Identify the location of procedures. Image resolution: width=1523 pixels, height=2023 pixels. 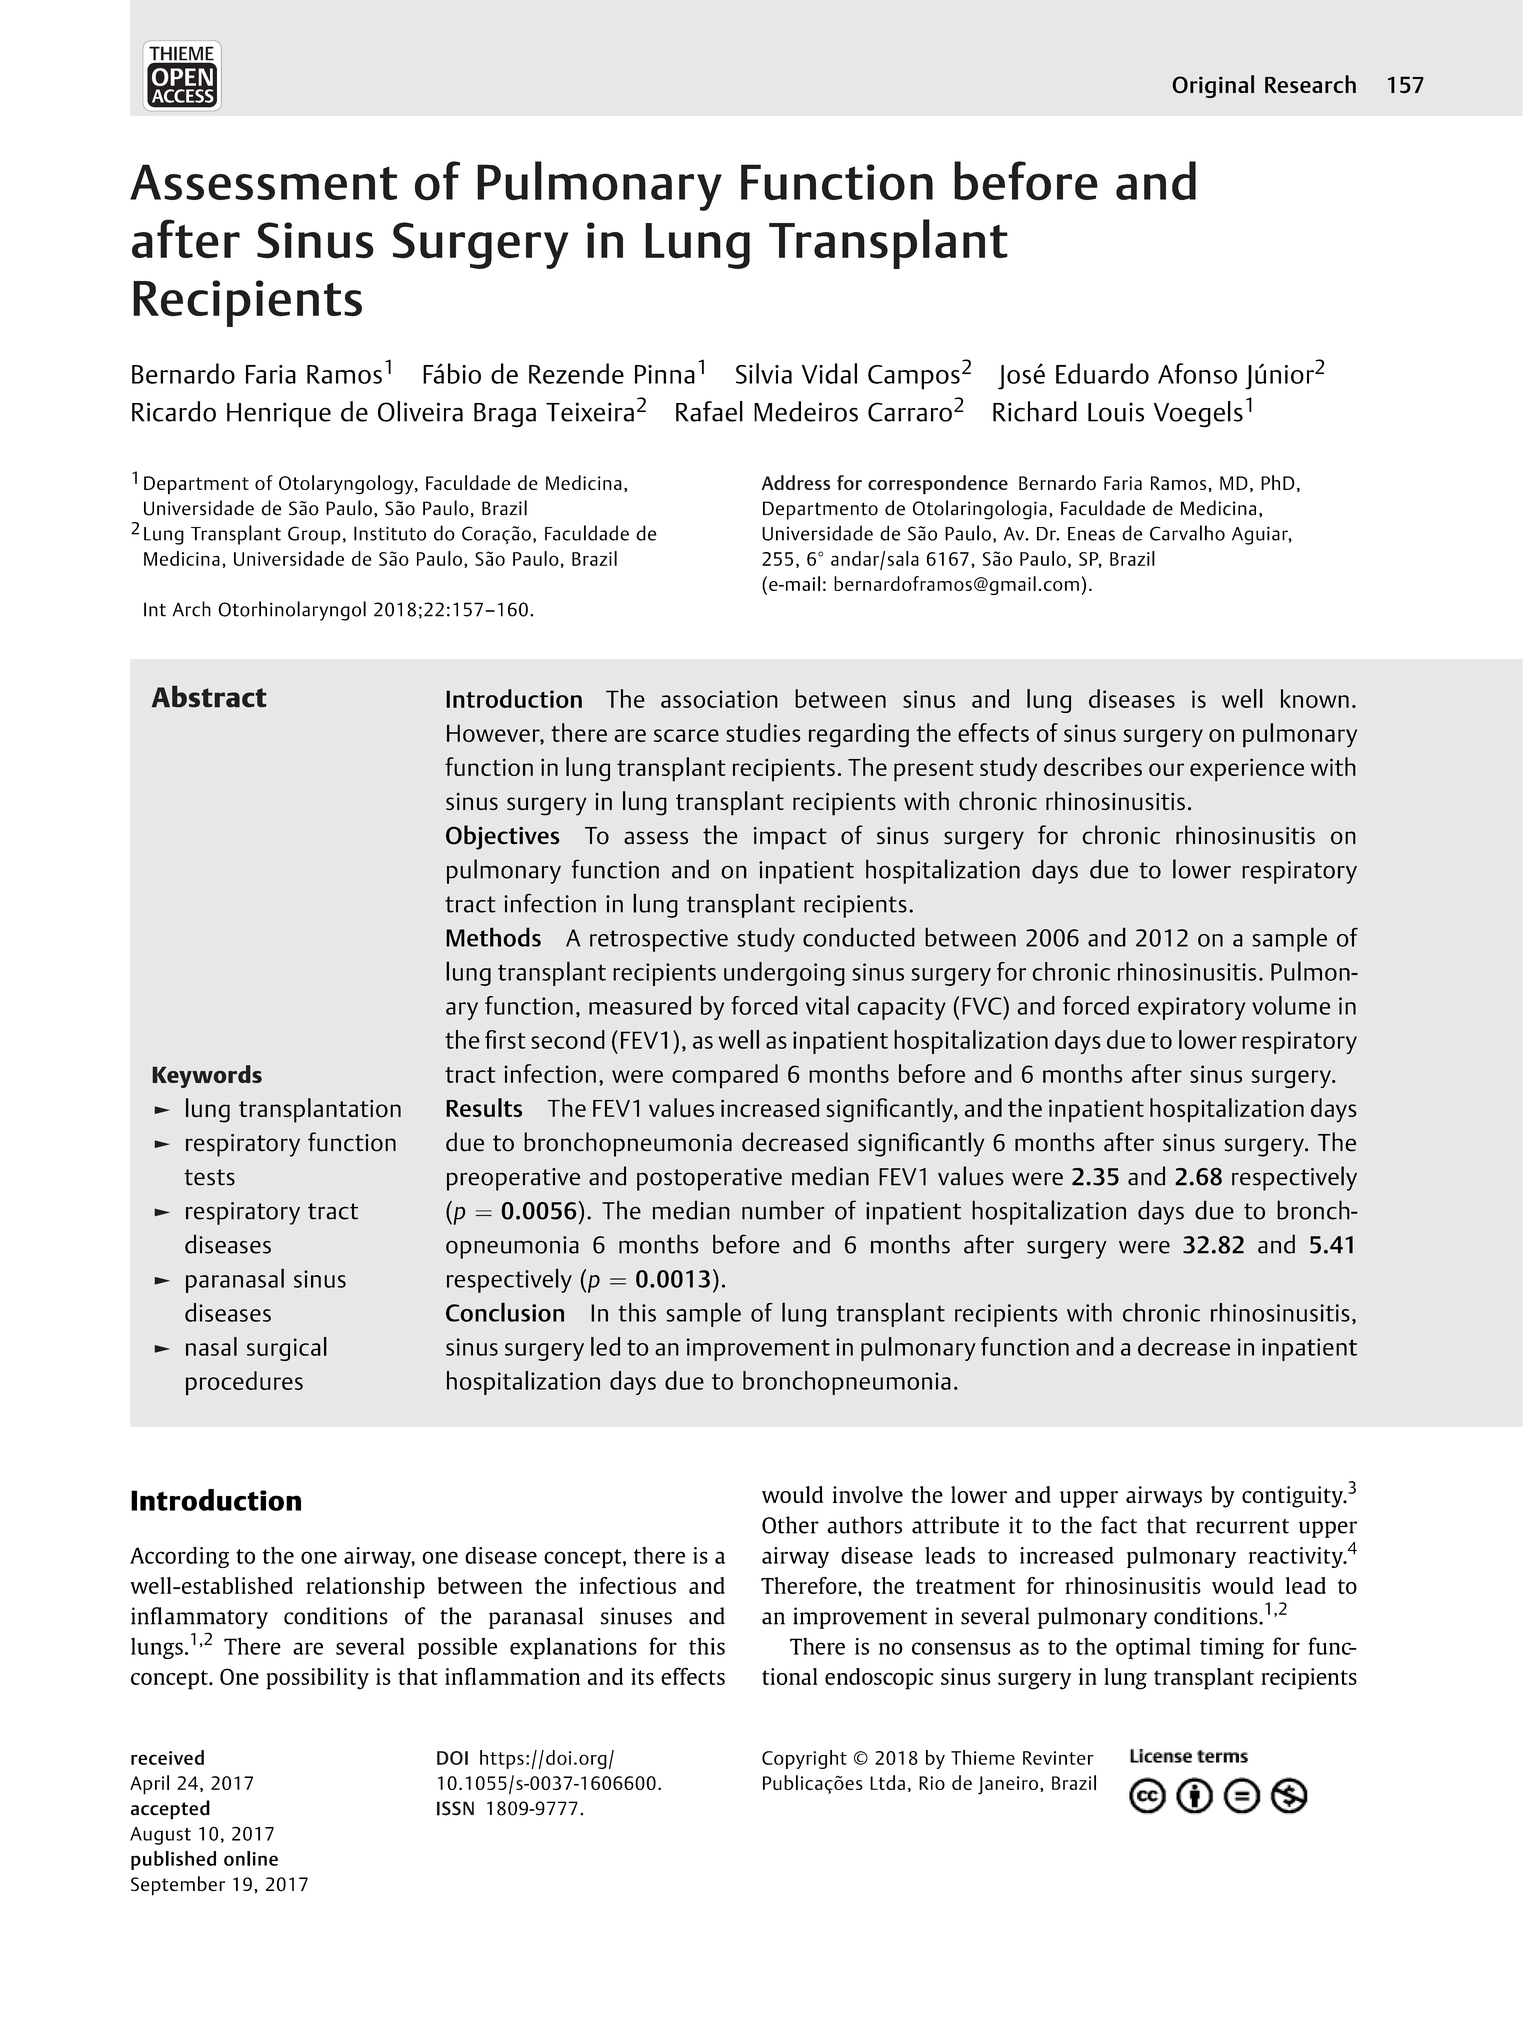
(244, 1383).
